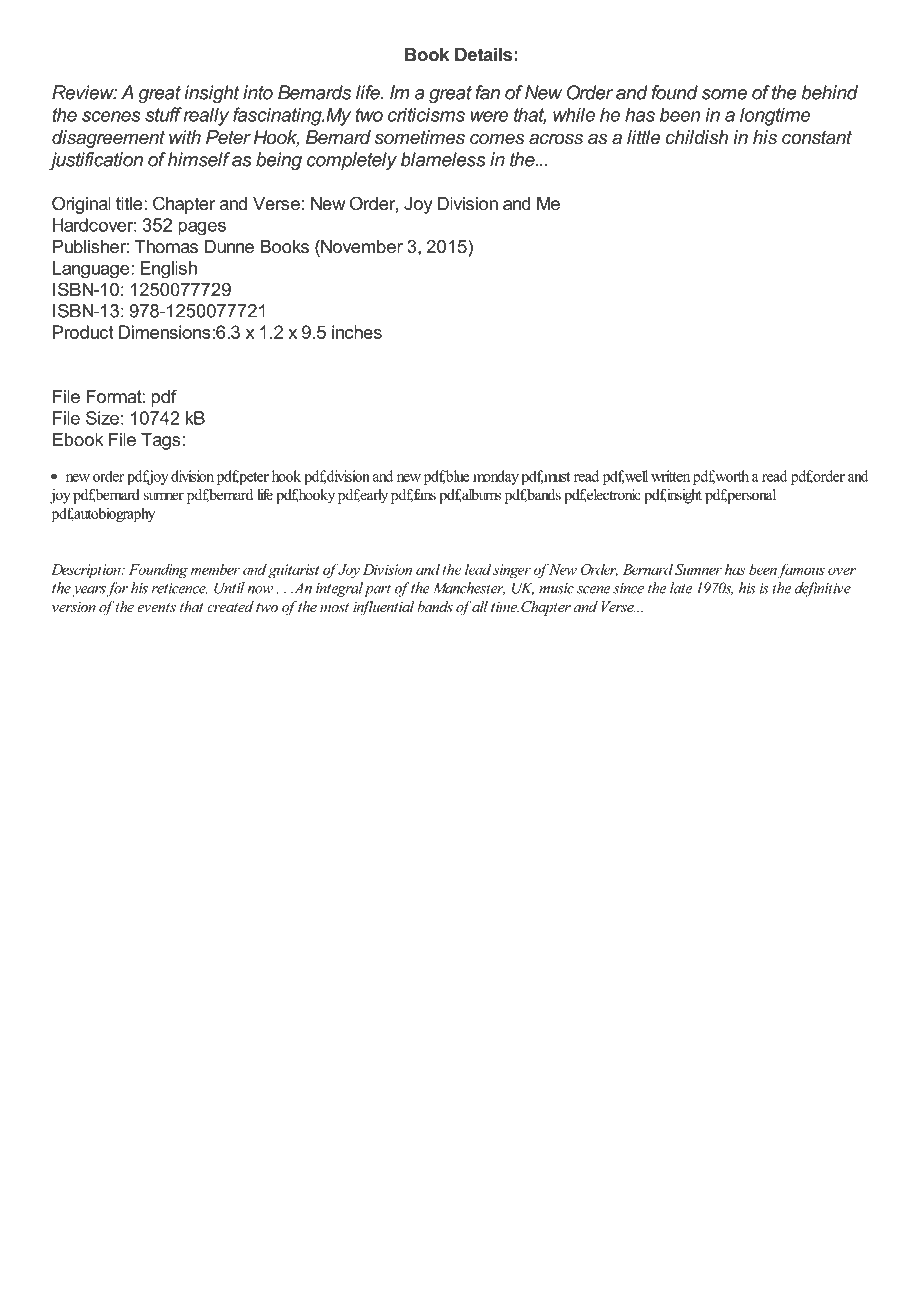  Describe the element at coordinates (163, 114) in the document. I see `stuff` at that location.
